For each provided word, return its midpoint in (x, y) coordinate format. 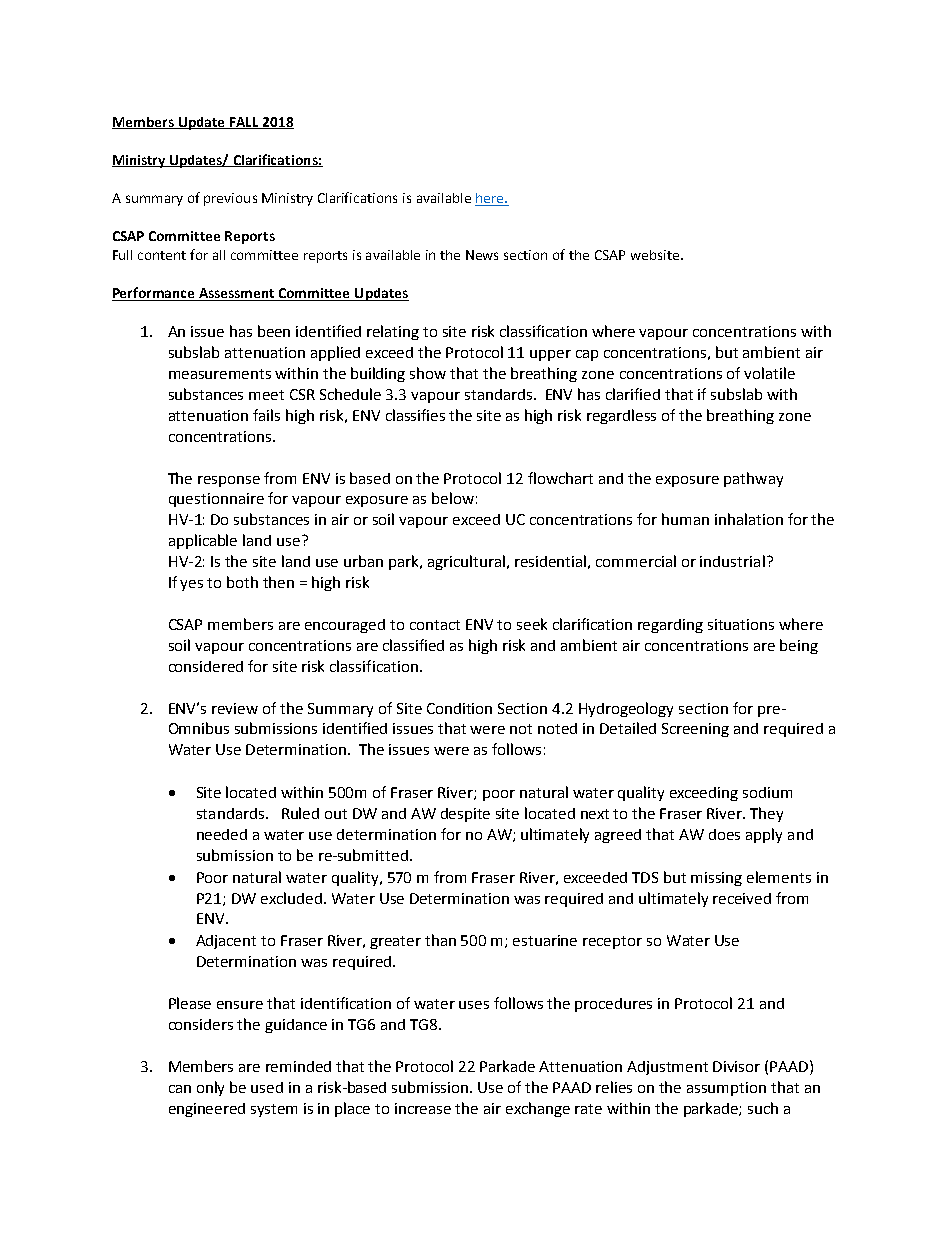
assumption (726, 1089)
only (210, 1088)
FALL (244, 123)
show (428, 373)
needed (222, 834)
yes (191, 585)
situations (741, 624)
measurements (220, 374)
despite (465, 815)
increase (423, 1108)
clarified (633, 394)
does (724, 834)
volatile (769, 373)
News (482, 255)
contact (435, 625)
